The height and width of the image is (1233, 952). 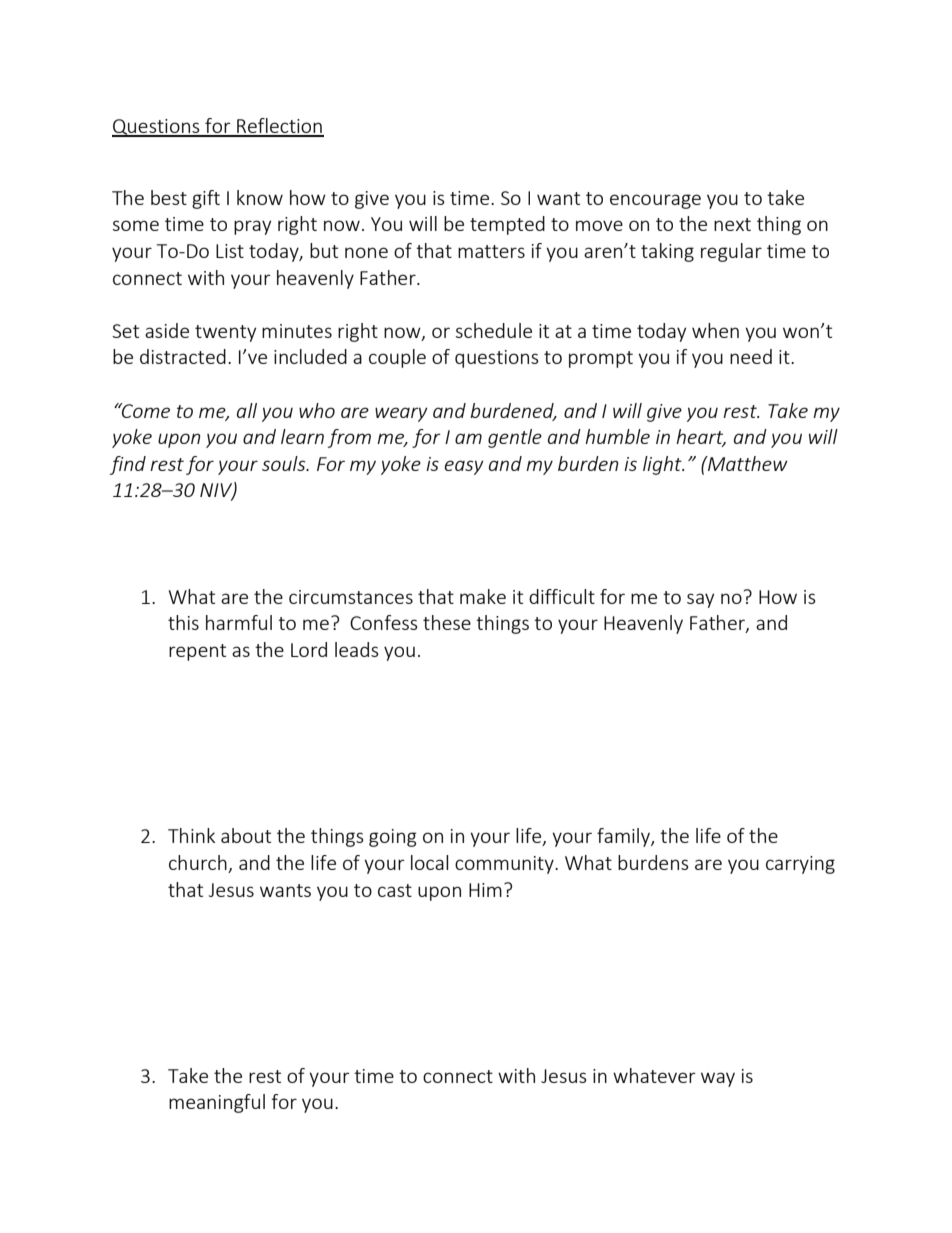 I want to click on find, so click(x=128, y=465).
